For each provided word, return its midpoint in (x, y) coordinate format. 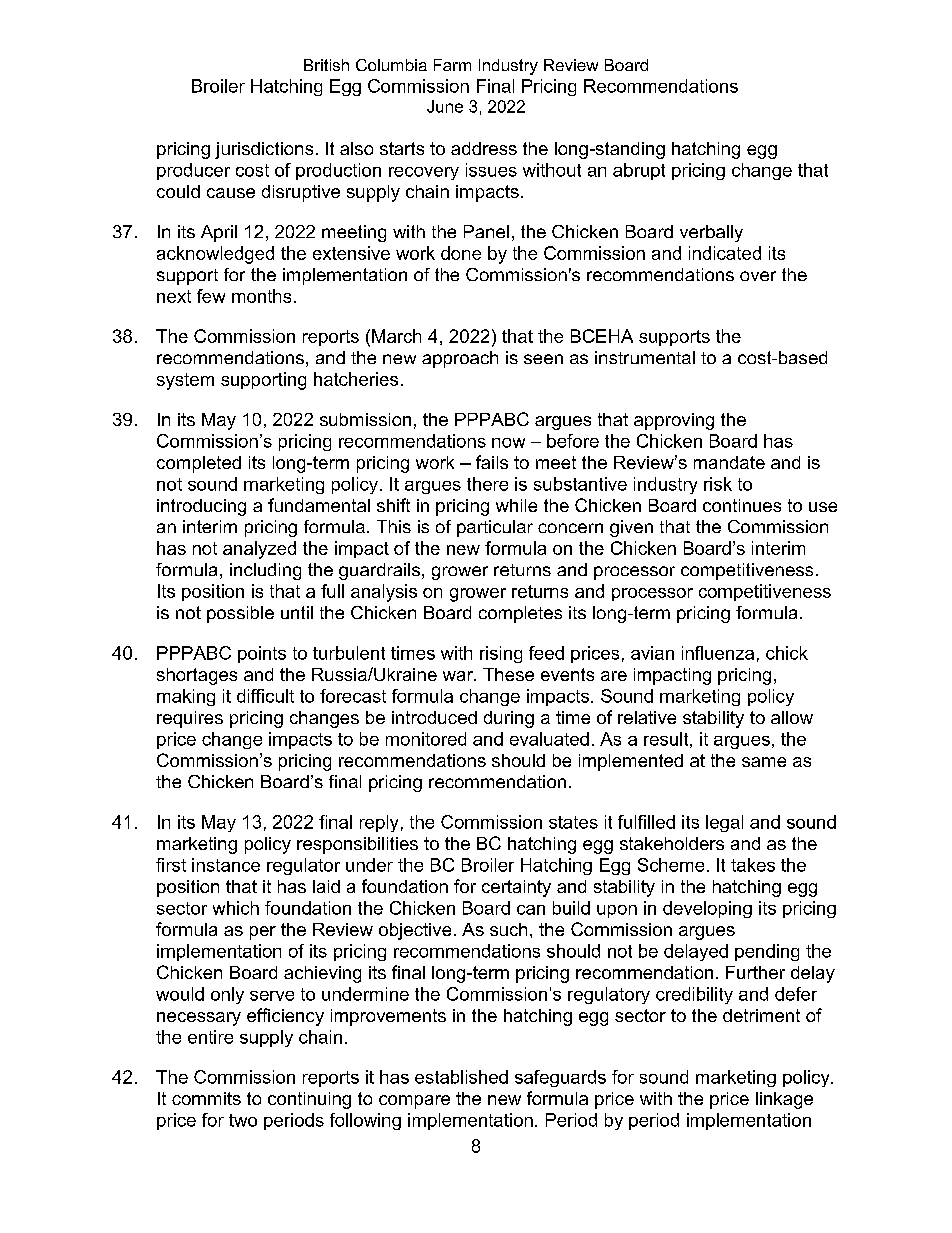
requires (190, 719)
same (764, 762)
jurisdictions (264, 150)
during (509, 719)
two (243, 1120)
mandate (729, 462)
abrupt (639, 171)
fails (492, 462)
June (445, 106)
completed (199, 464)
